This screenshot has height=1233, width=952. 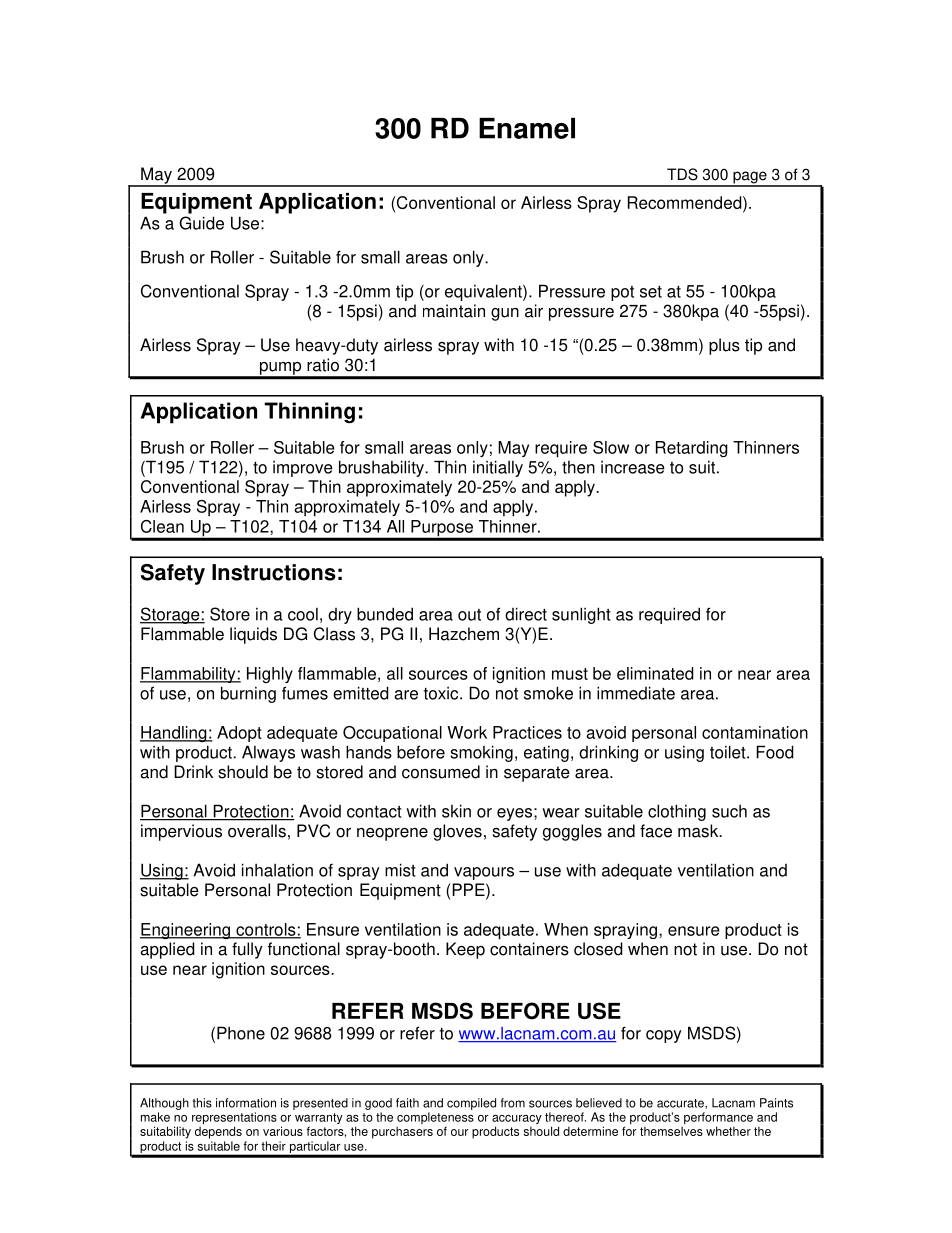 What do you see at coordinates (253, 635) in the screenshot?
I see `liquids` at bounding box center [253, 635].
